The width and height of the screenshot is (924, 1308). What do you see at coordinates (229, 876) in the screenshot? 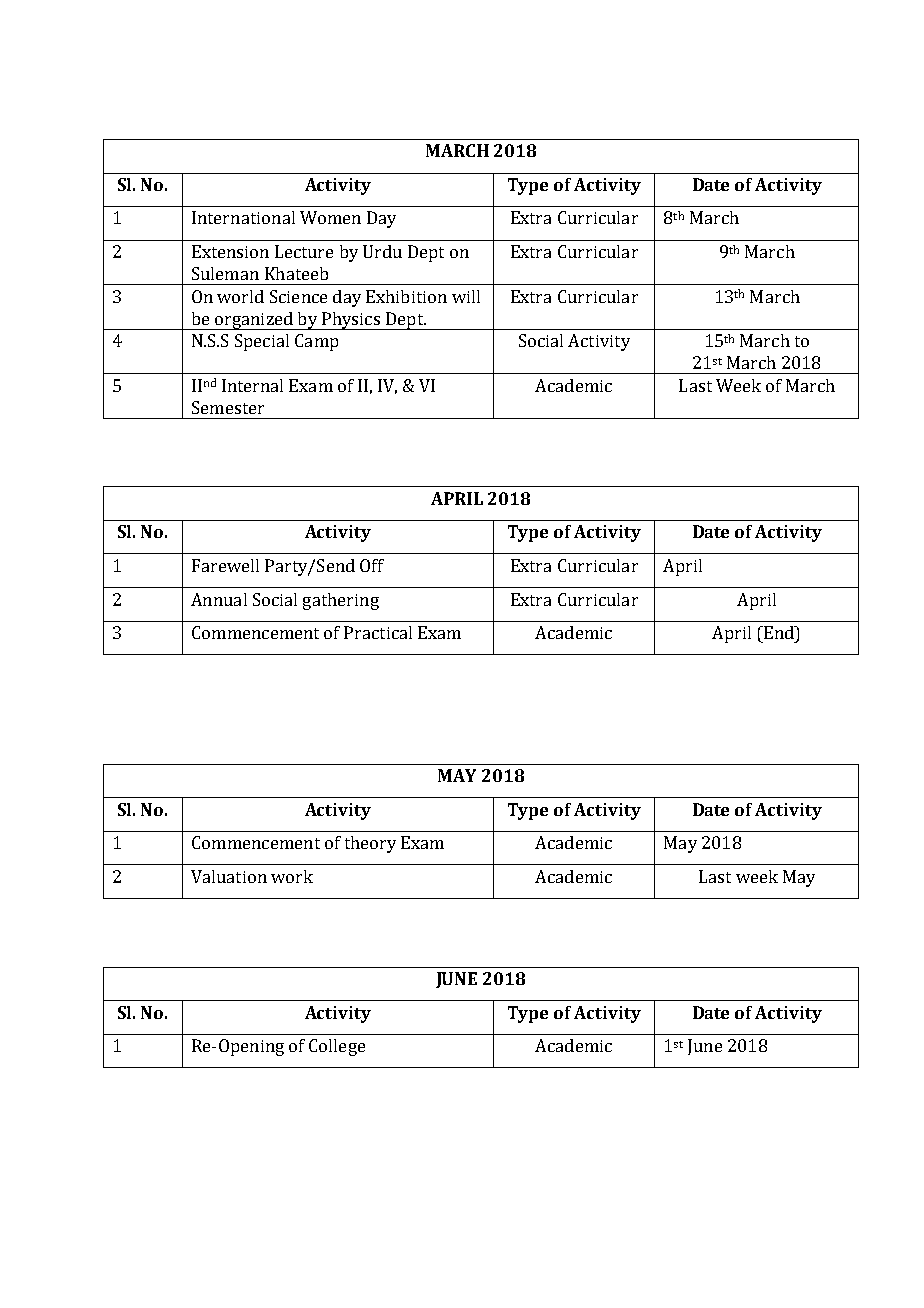
I see `Valuation` at bounding box center [229, 876].
